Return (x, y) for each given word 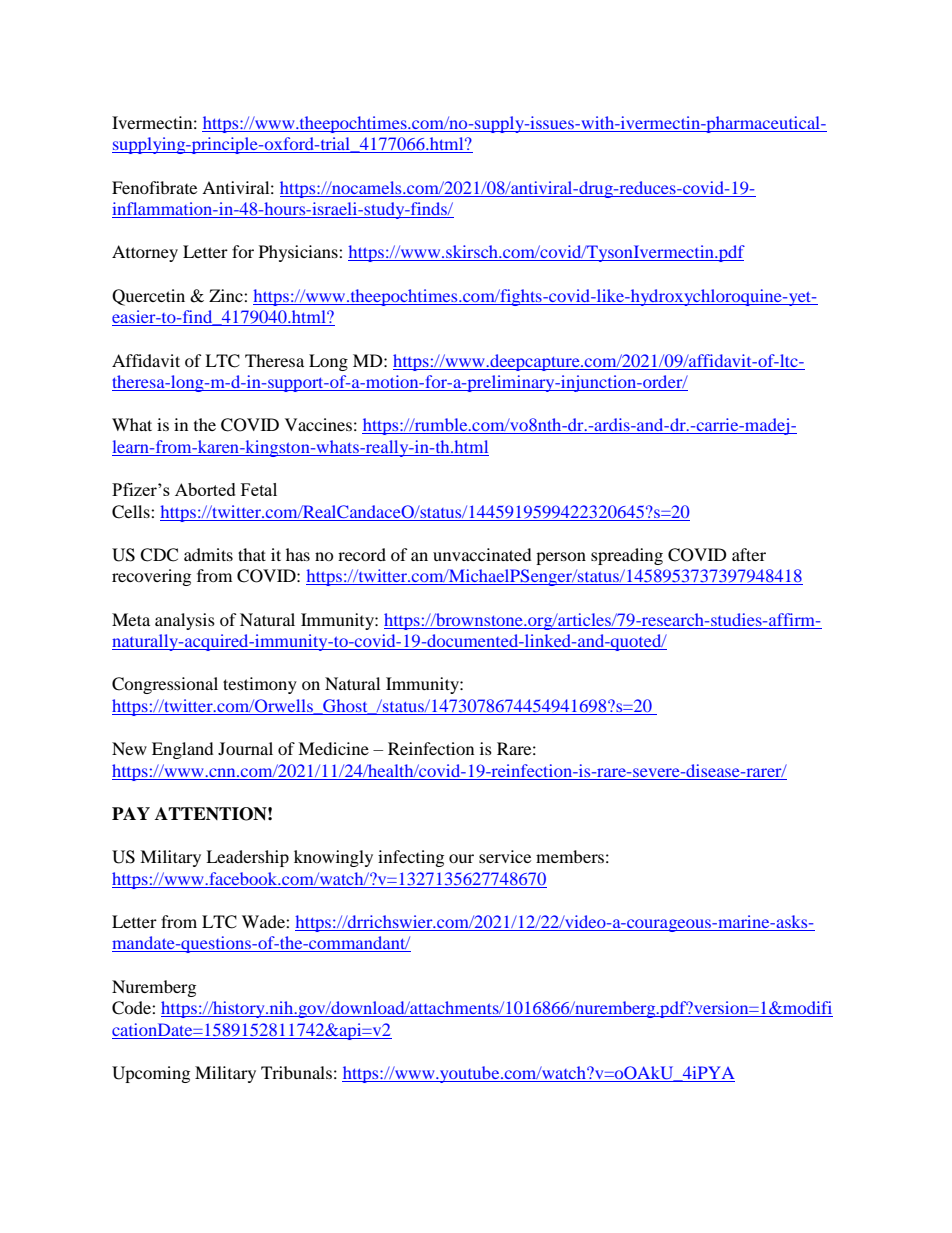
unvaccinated (482, 554)
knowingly (333, 858)
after (749, 554)
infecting (411, 858)
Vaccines (318, 424)
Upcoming (151, 1074)
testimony (260, 685)
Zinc (227, 295)
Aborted (205, 489)
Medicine (333, 748)
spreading (627, 556)
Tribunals (296, 1072)
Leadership (247, 858)
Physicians (299, 253)
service (505, 856)
